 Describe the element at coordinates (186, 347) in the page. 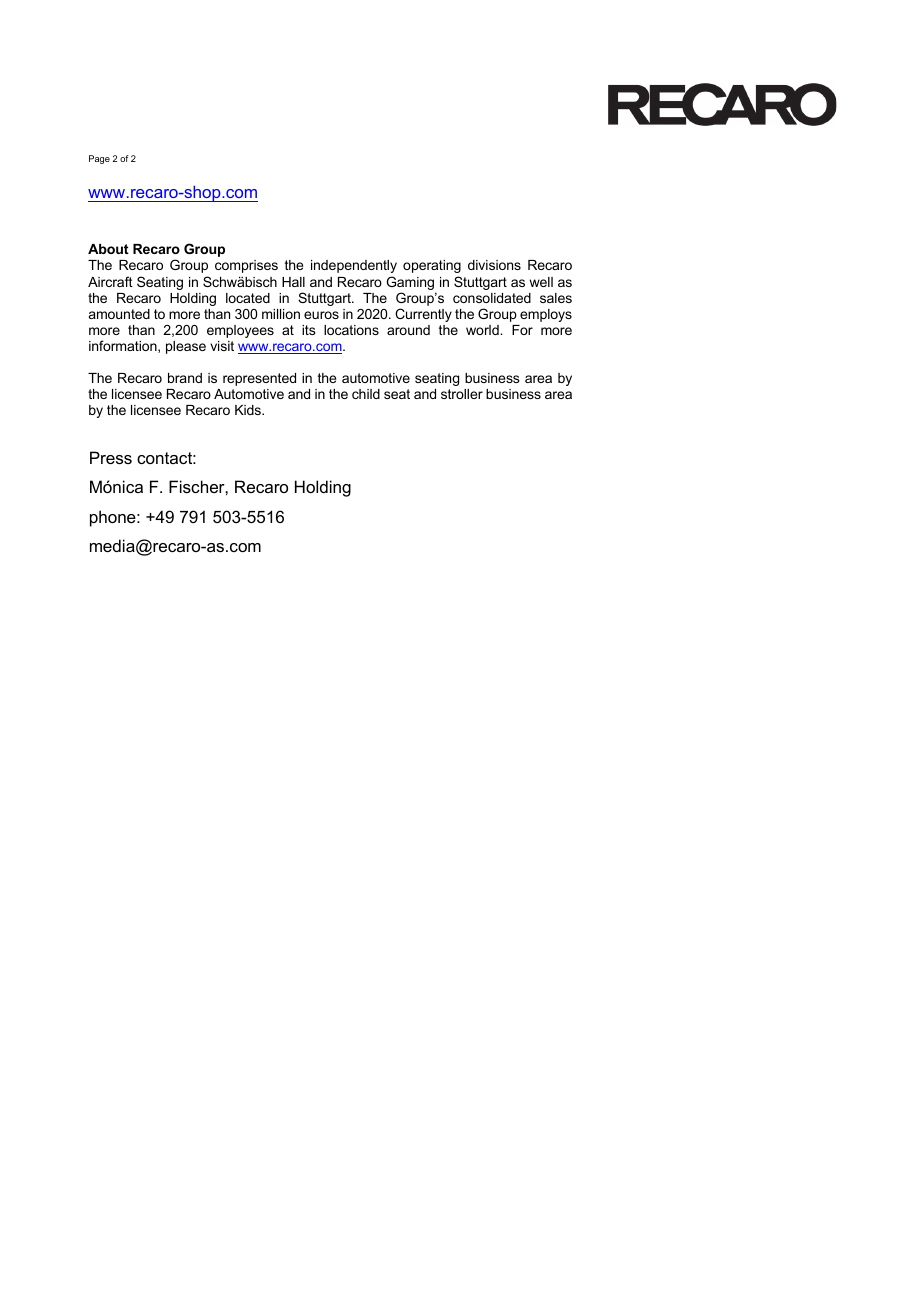

I see `please` at that location.
